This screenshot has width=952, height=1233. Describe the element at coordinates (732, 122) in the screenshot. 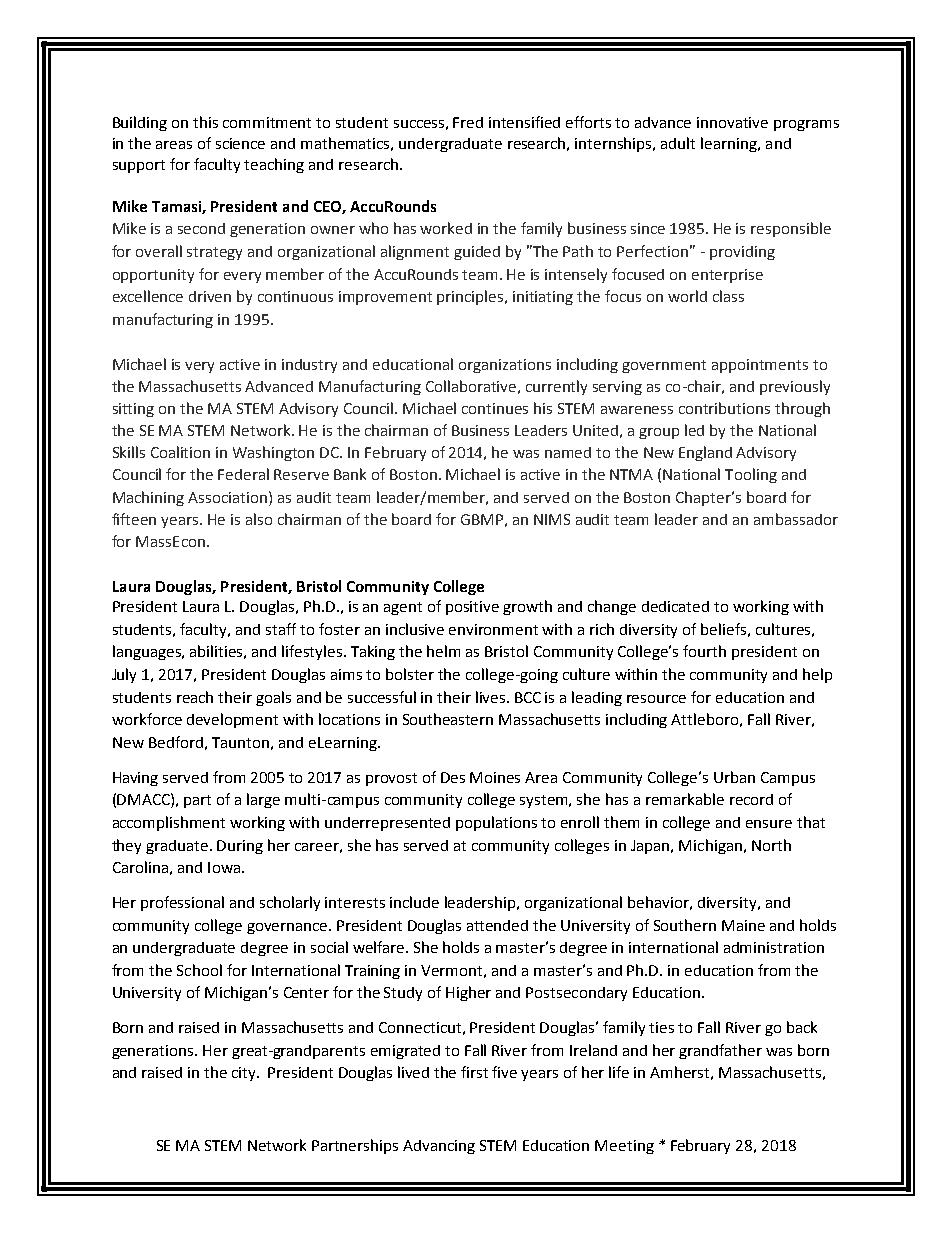

I see `innovative` at that location.
